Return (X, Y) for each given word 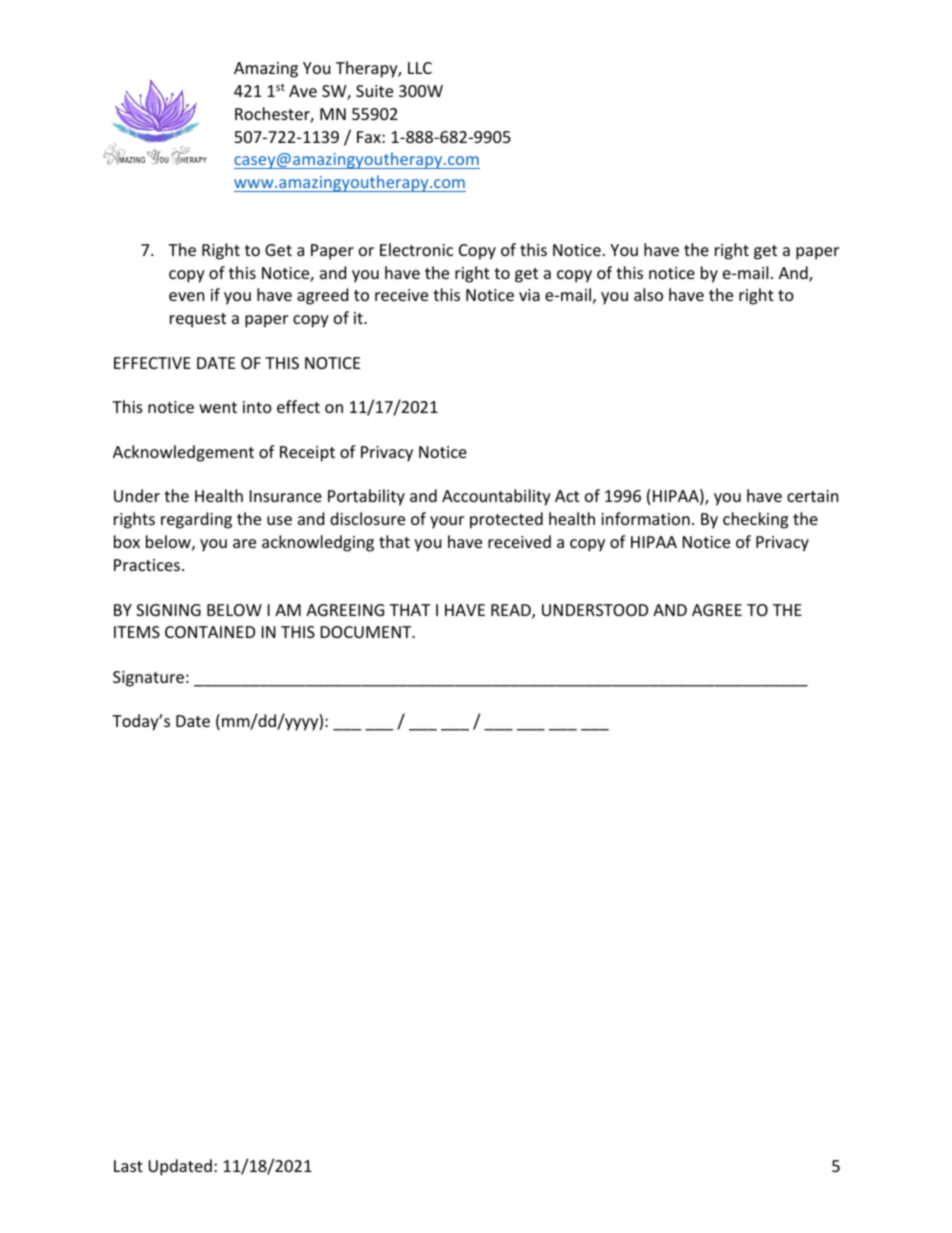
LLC (420, 68)
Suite (374, 91)
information (645, 518)
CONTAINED (210, 632)
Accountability (496, 497)
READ (512, 611)
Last (128, 1166)
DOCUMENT (367, 632)
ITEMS (137, 632)
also (648, 294)
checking (755, 520)
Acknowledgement (183, 453)
